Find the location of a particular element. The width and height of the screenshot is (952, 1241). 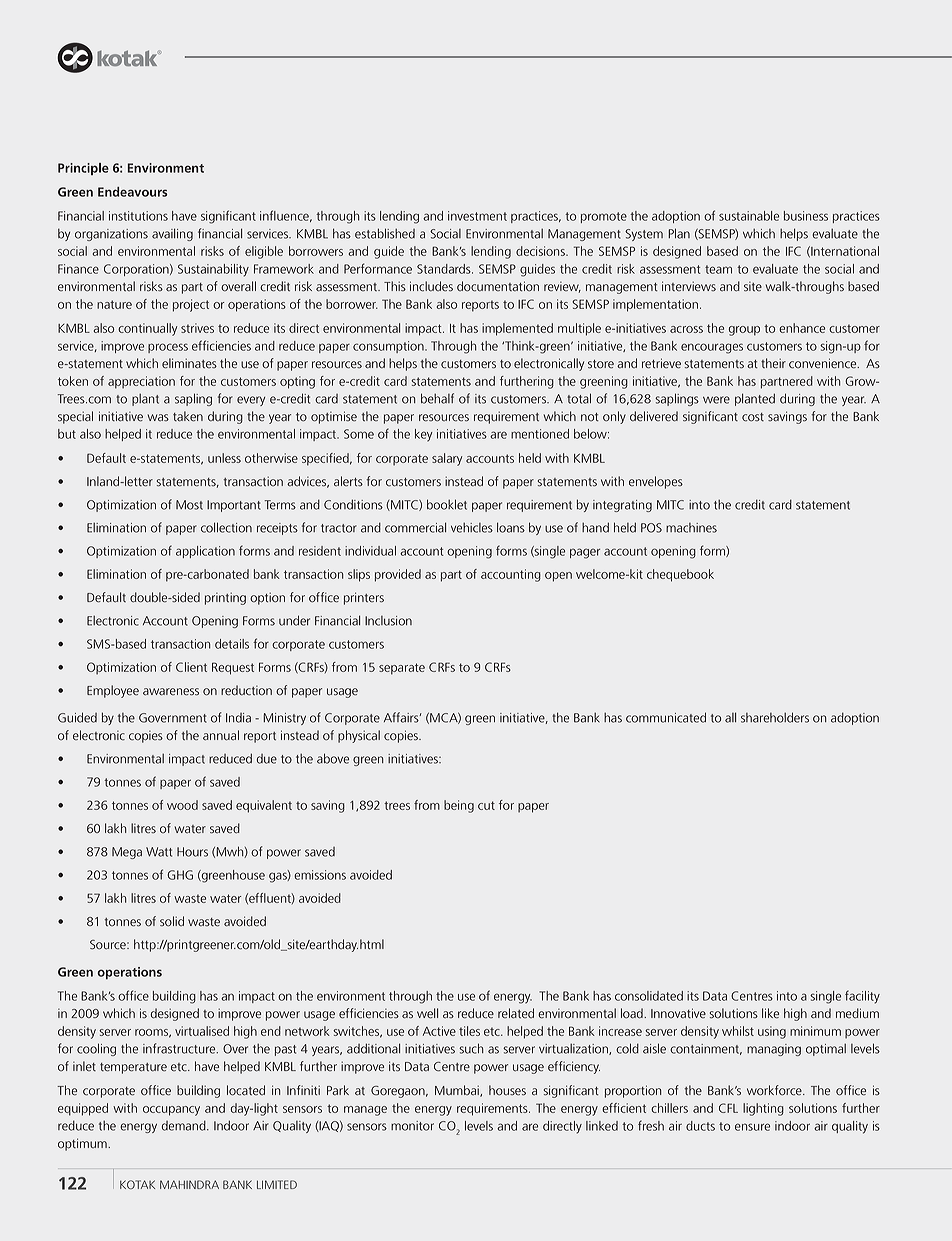

machines is located at coordinates (691, 528).
